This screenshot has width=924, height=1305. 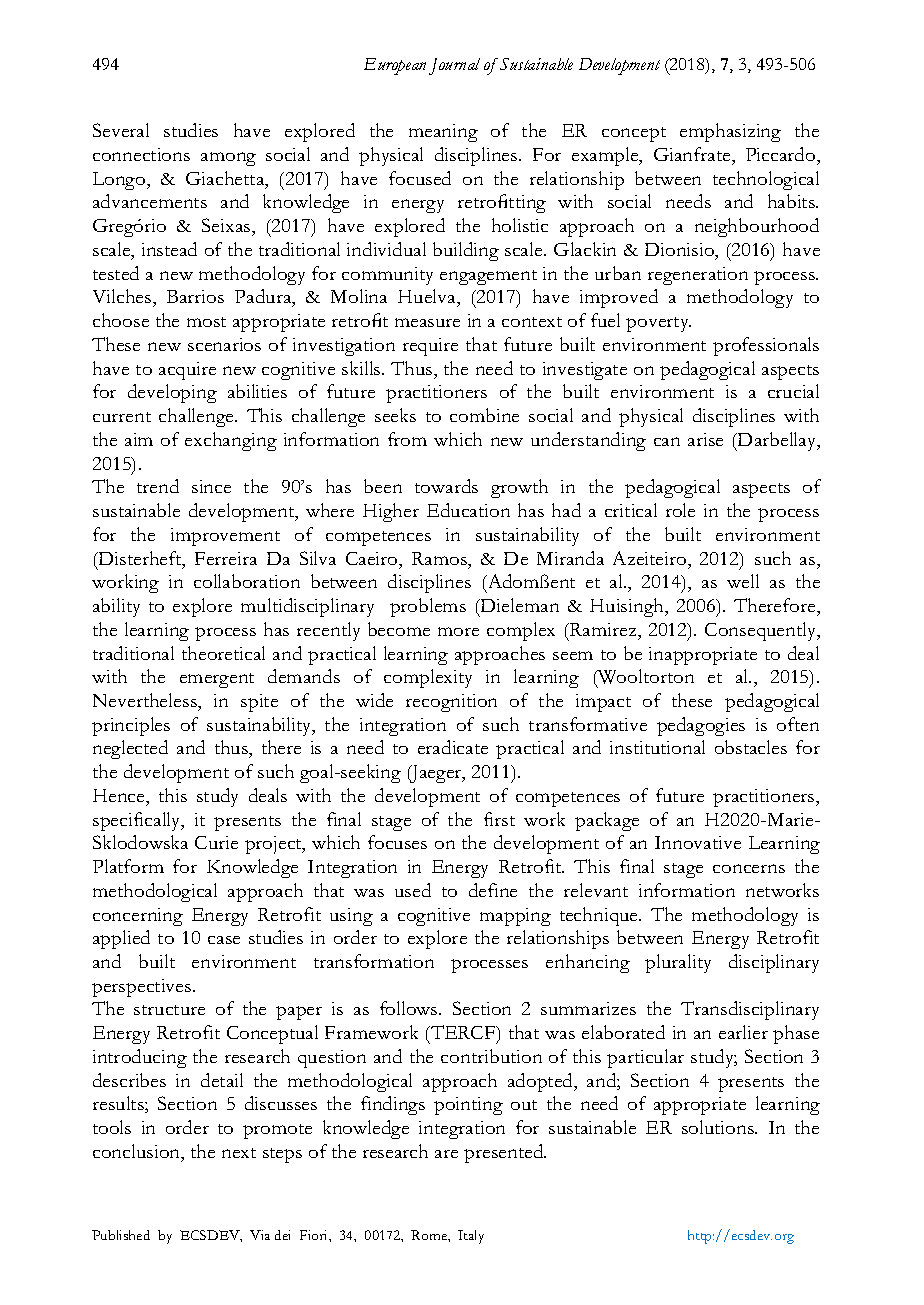 What do you see at coordinates (430, 347) in the screenshot?
I see `require` at bounding box center [430, 347].
